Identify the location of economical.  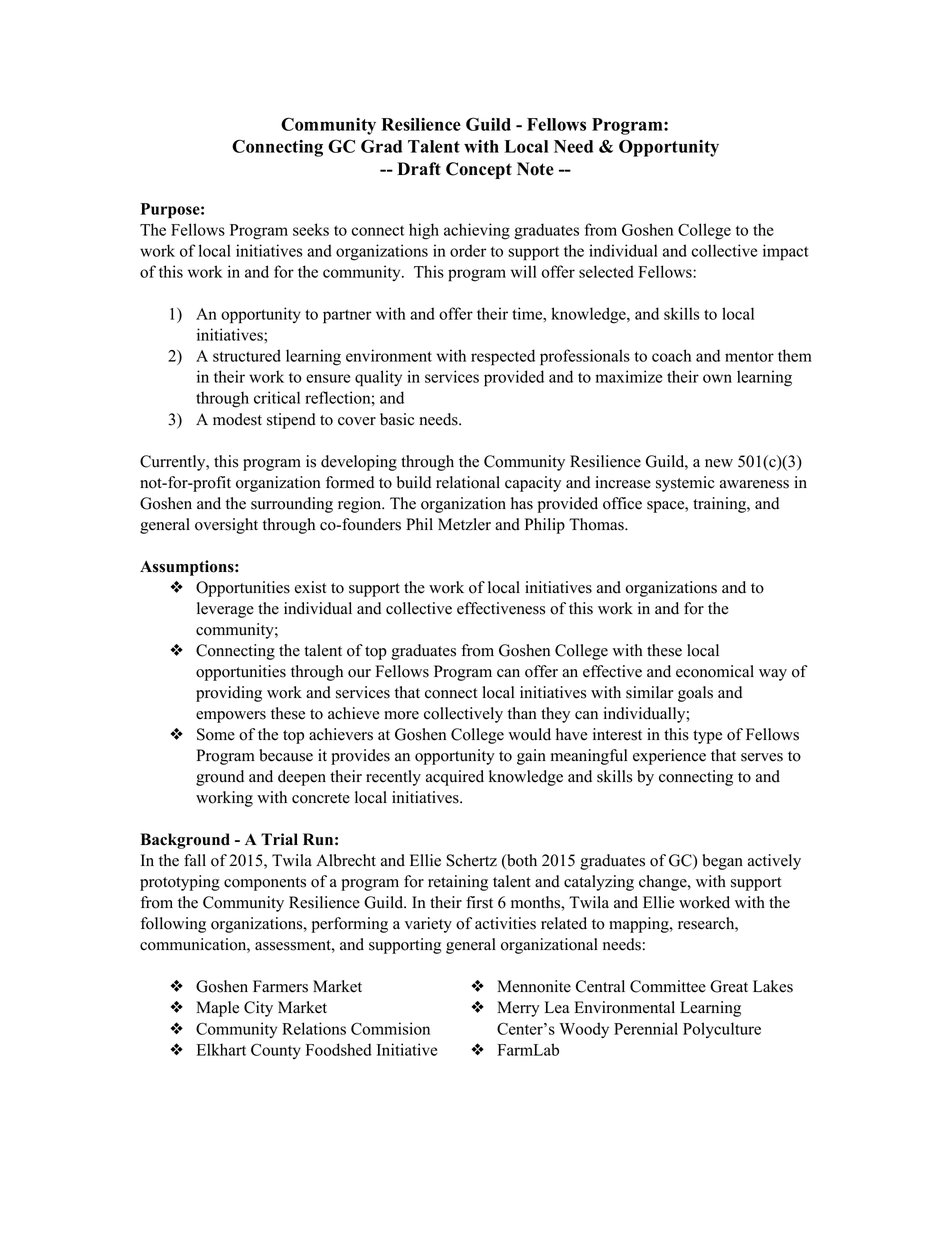
(715, 671).
